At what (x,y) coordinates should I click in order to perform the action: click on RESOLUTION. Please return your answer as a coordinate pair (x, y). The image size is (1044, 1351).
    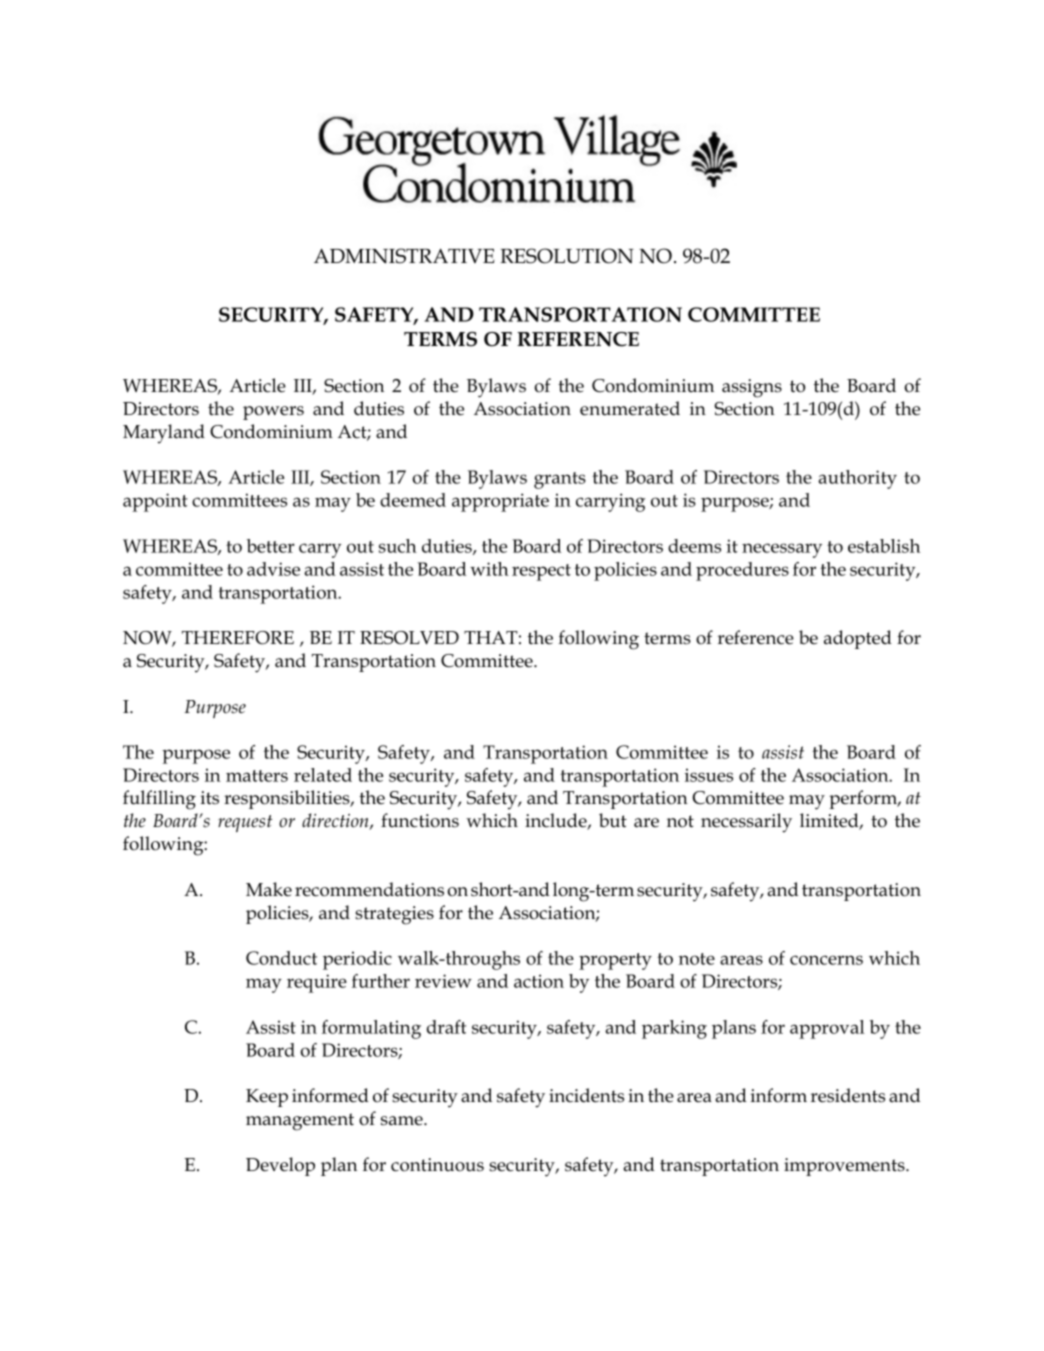
    Looking at the image, I should click on (567, 256).
